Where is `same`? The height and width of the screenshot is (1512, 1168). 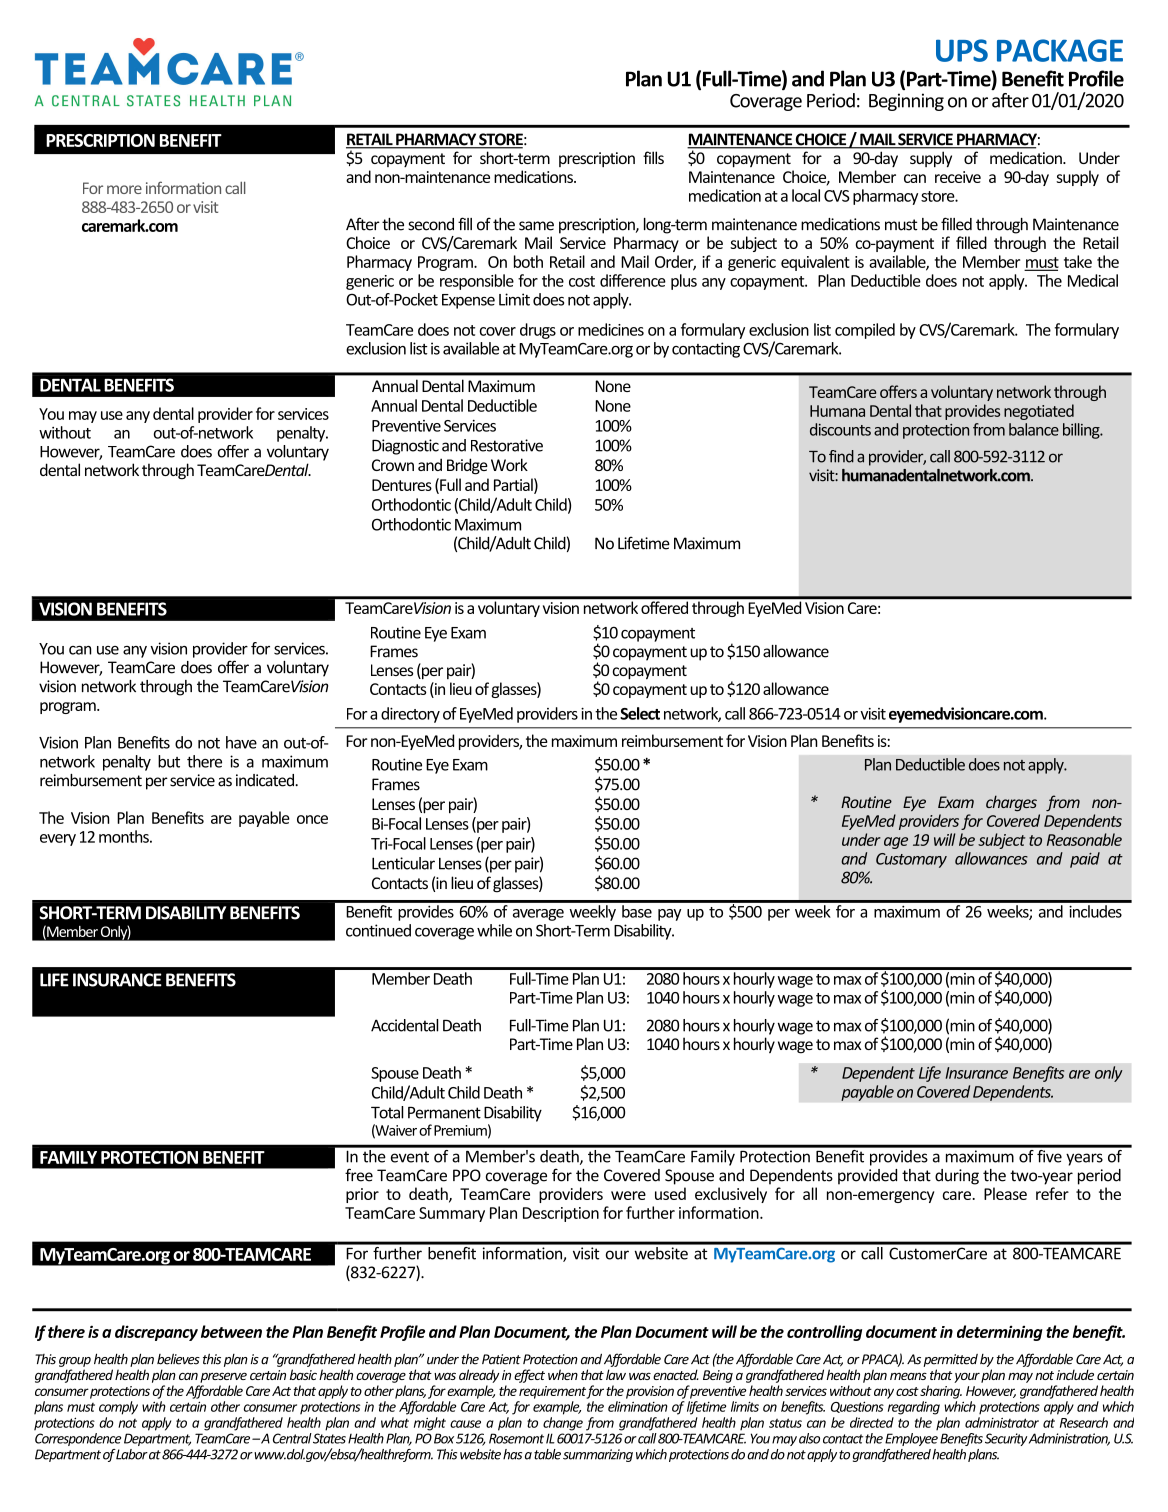 same is located at coordinates (536, 226).
